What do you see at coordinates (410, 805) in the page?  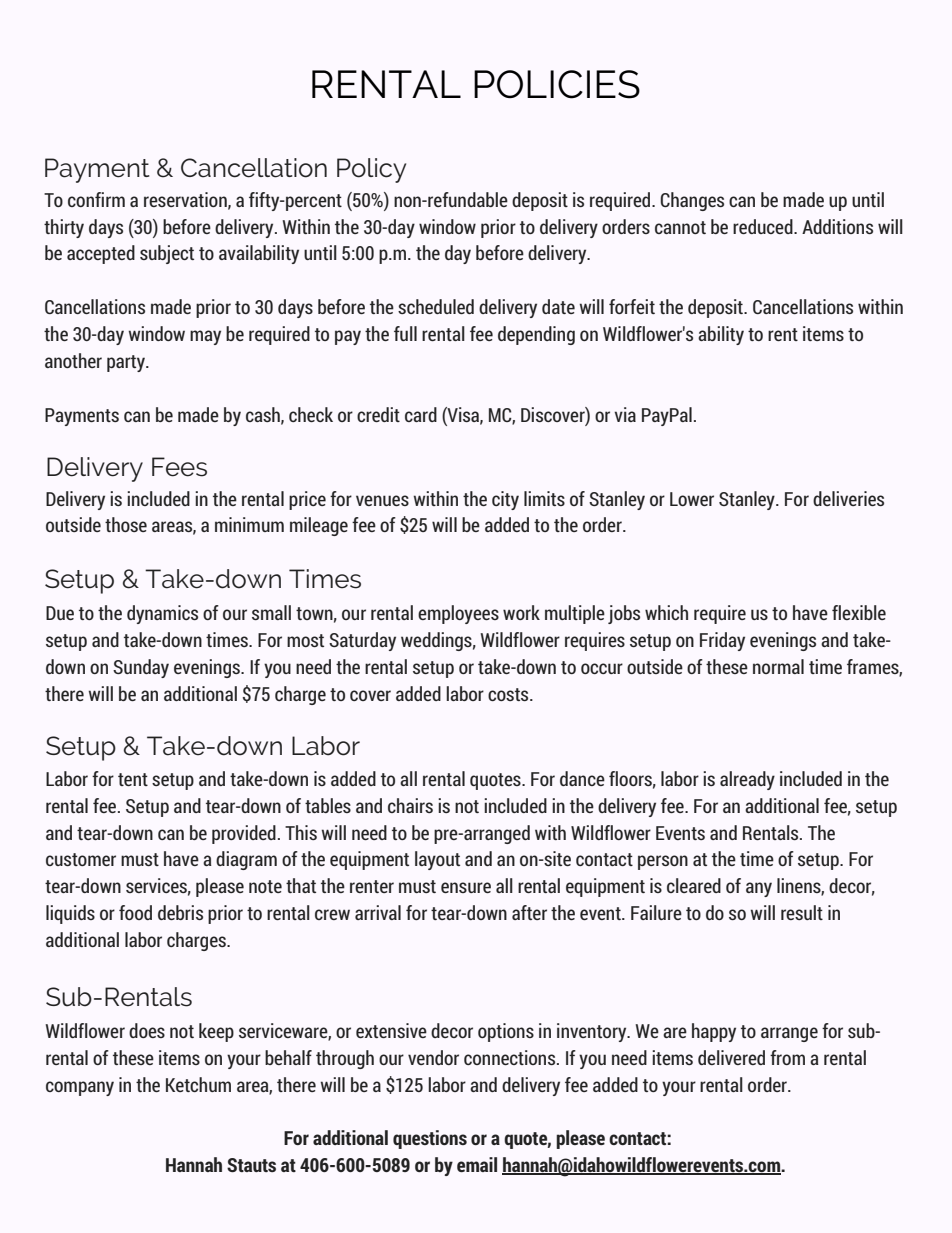 I see `chairs` at bounding box center [410, 805].
